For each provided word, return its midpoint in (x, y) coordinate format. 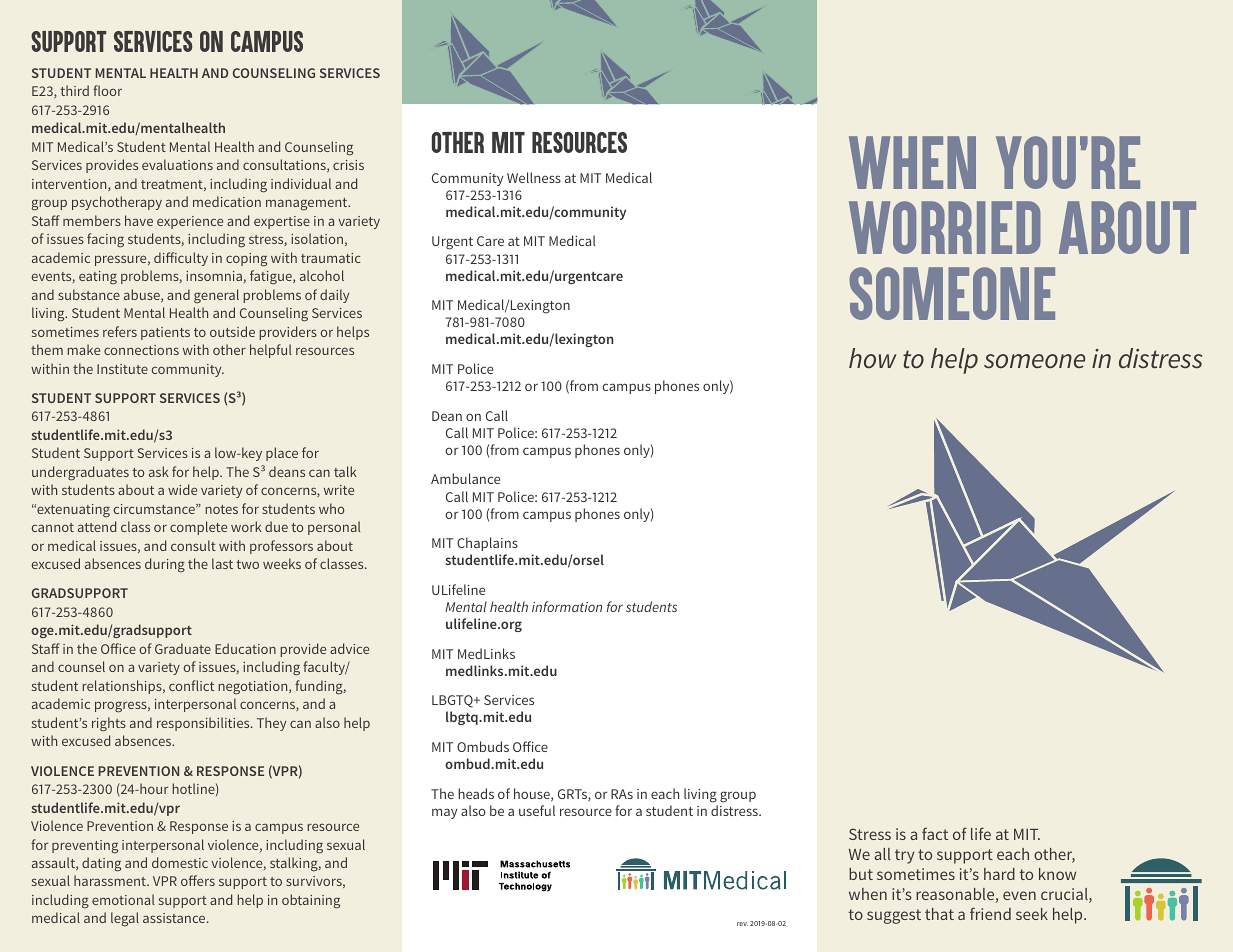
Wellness (534, 177)
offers (198, 880)
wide (182, 489)
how (873, 358)
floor (107, 90)
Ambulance (465, 478)
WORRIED (945, 227)
